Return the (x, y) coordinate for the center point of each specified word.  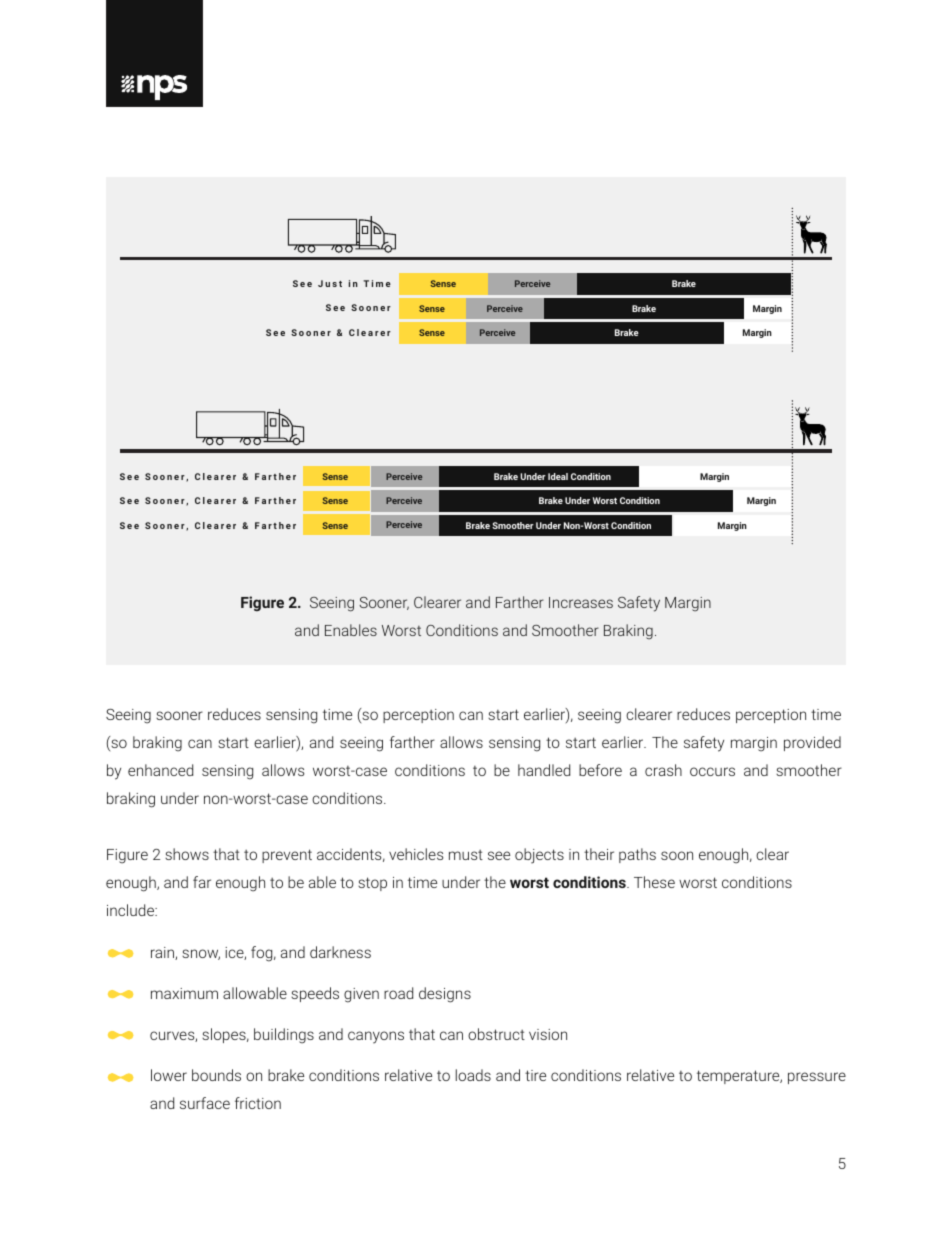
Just (330, 283)
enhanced (160, 770)
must (466, 855)
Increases (581, 602)
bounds (216, 1075)
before (600, 770)
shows (187, 854)
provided (812, 743)
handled (544, 770)
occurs (712, 771)
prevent (287, 856)
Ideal (558, 476)
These (654, 882)
